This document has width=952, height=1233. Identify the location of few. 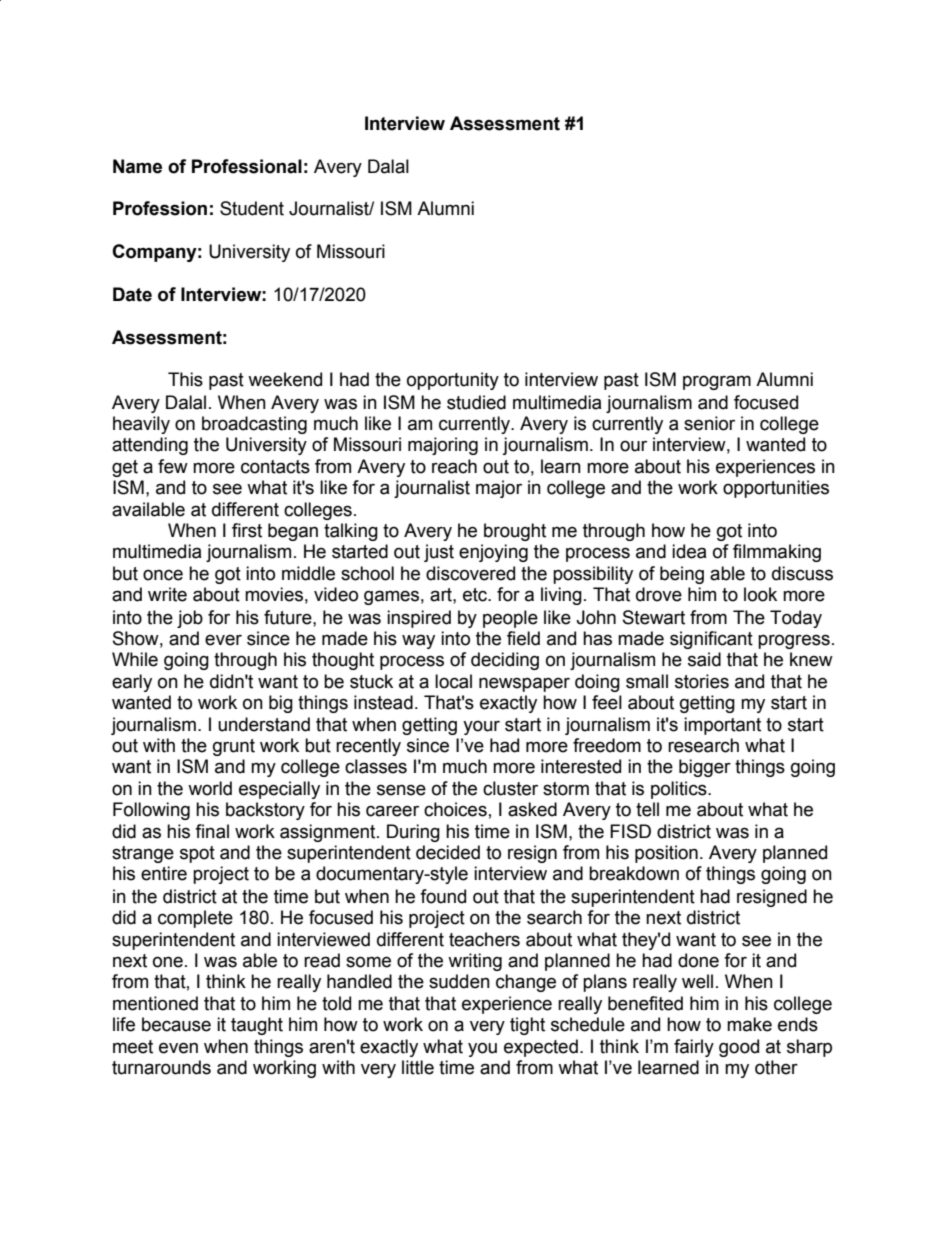
(173, 466).
